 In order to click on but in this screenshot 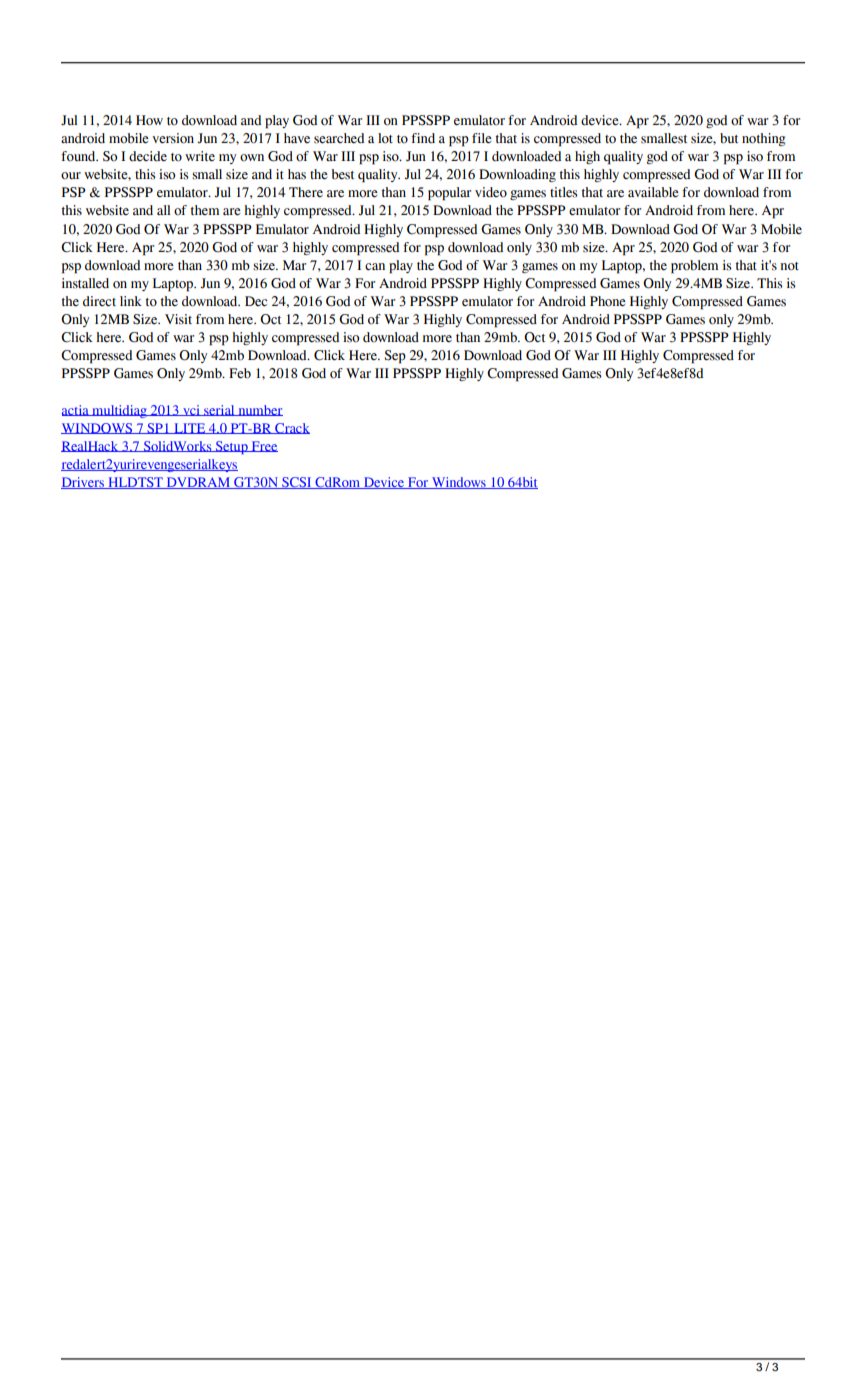, I will do `click(729, 138)`.
